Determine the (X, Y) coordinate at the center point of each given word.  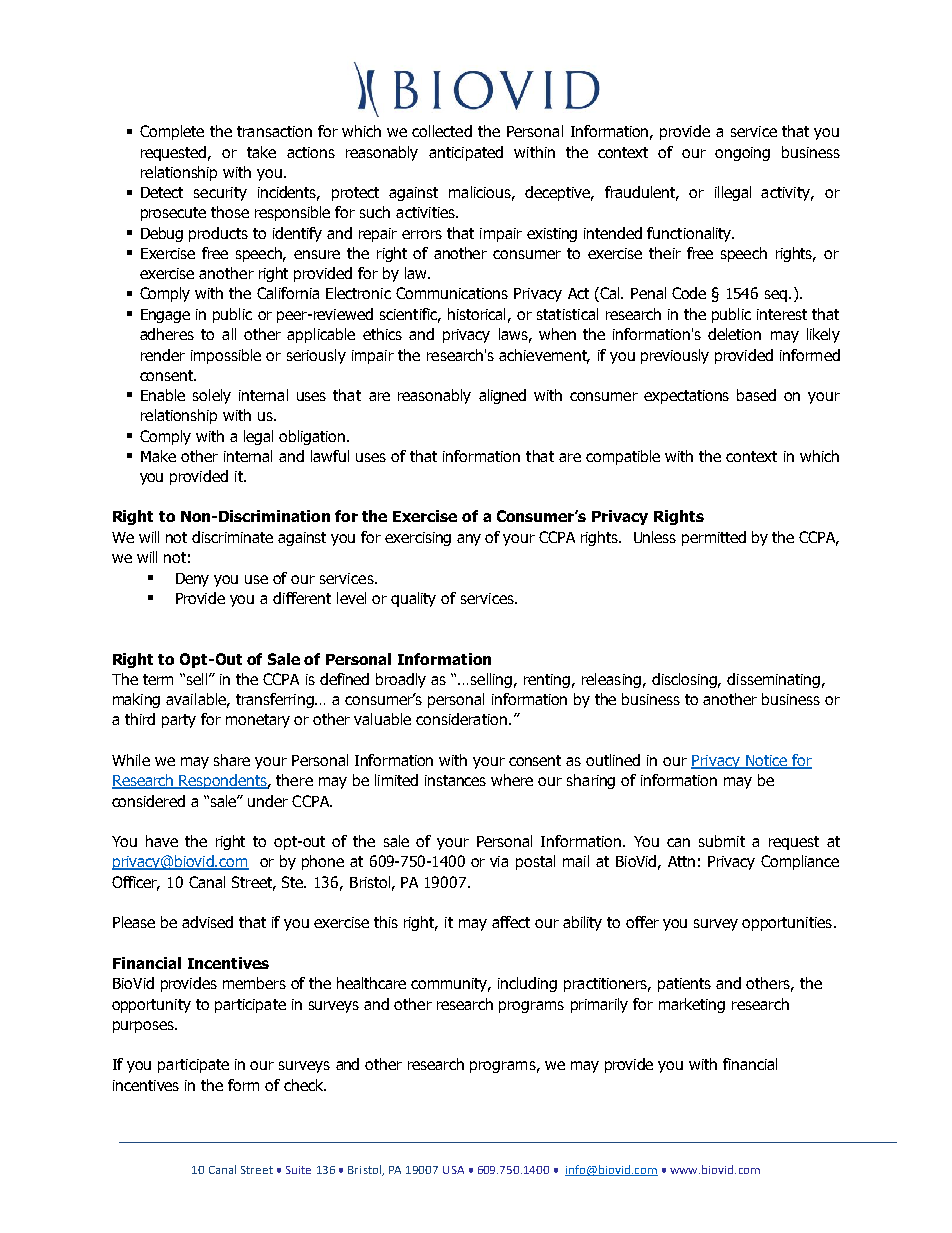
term (158, 679)
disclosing (686, 680)
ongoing (742, 154)
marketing (692, 1005)
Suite (298, 1170)
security (220, 194)
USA (453, 1170)
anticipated (466, 153)
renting (547, 681)
